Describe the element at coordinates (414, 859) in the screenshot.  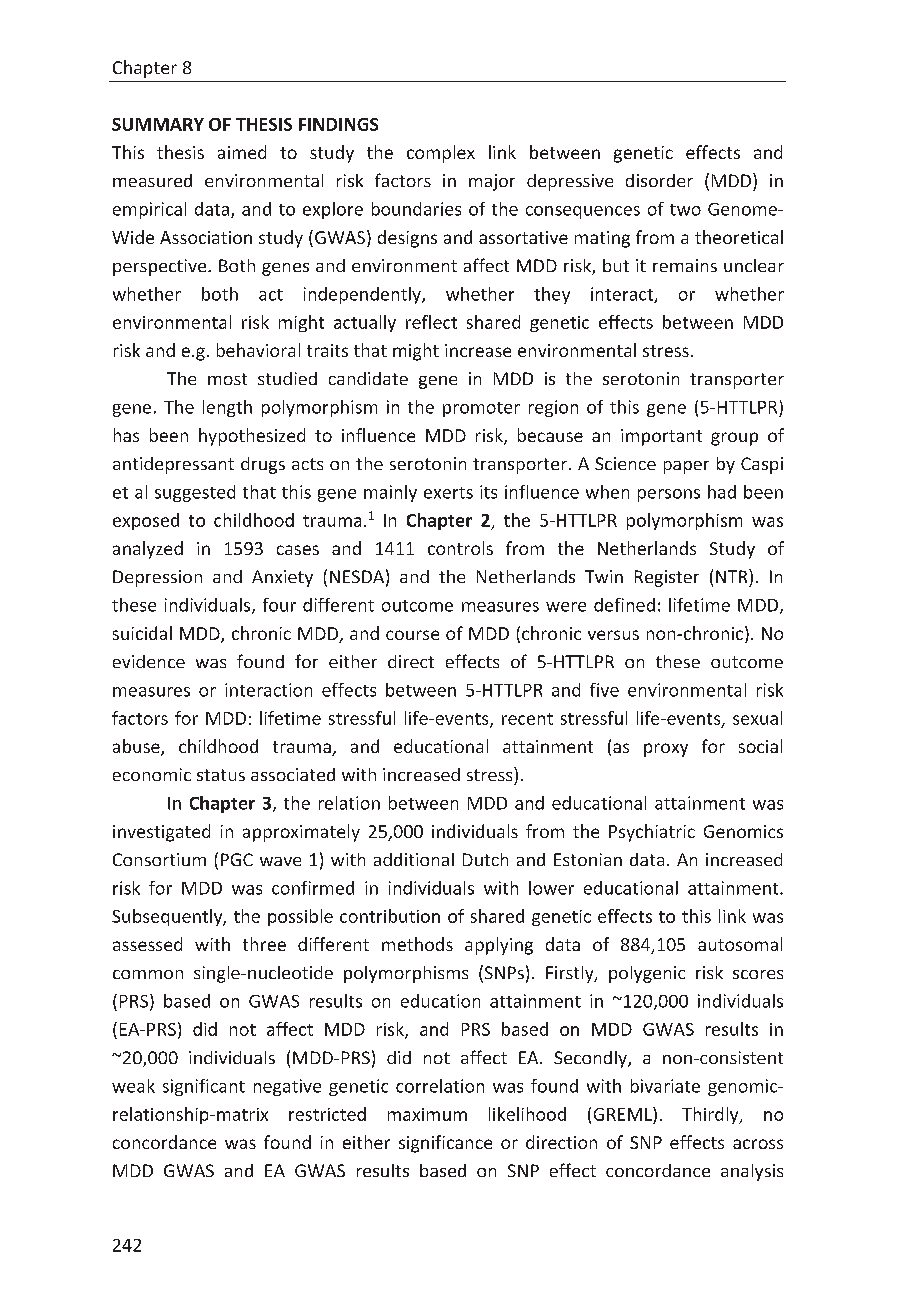
I see `additional` at that location.
